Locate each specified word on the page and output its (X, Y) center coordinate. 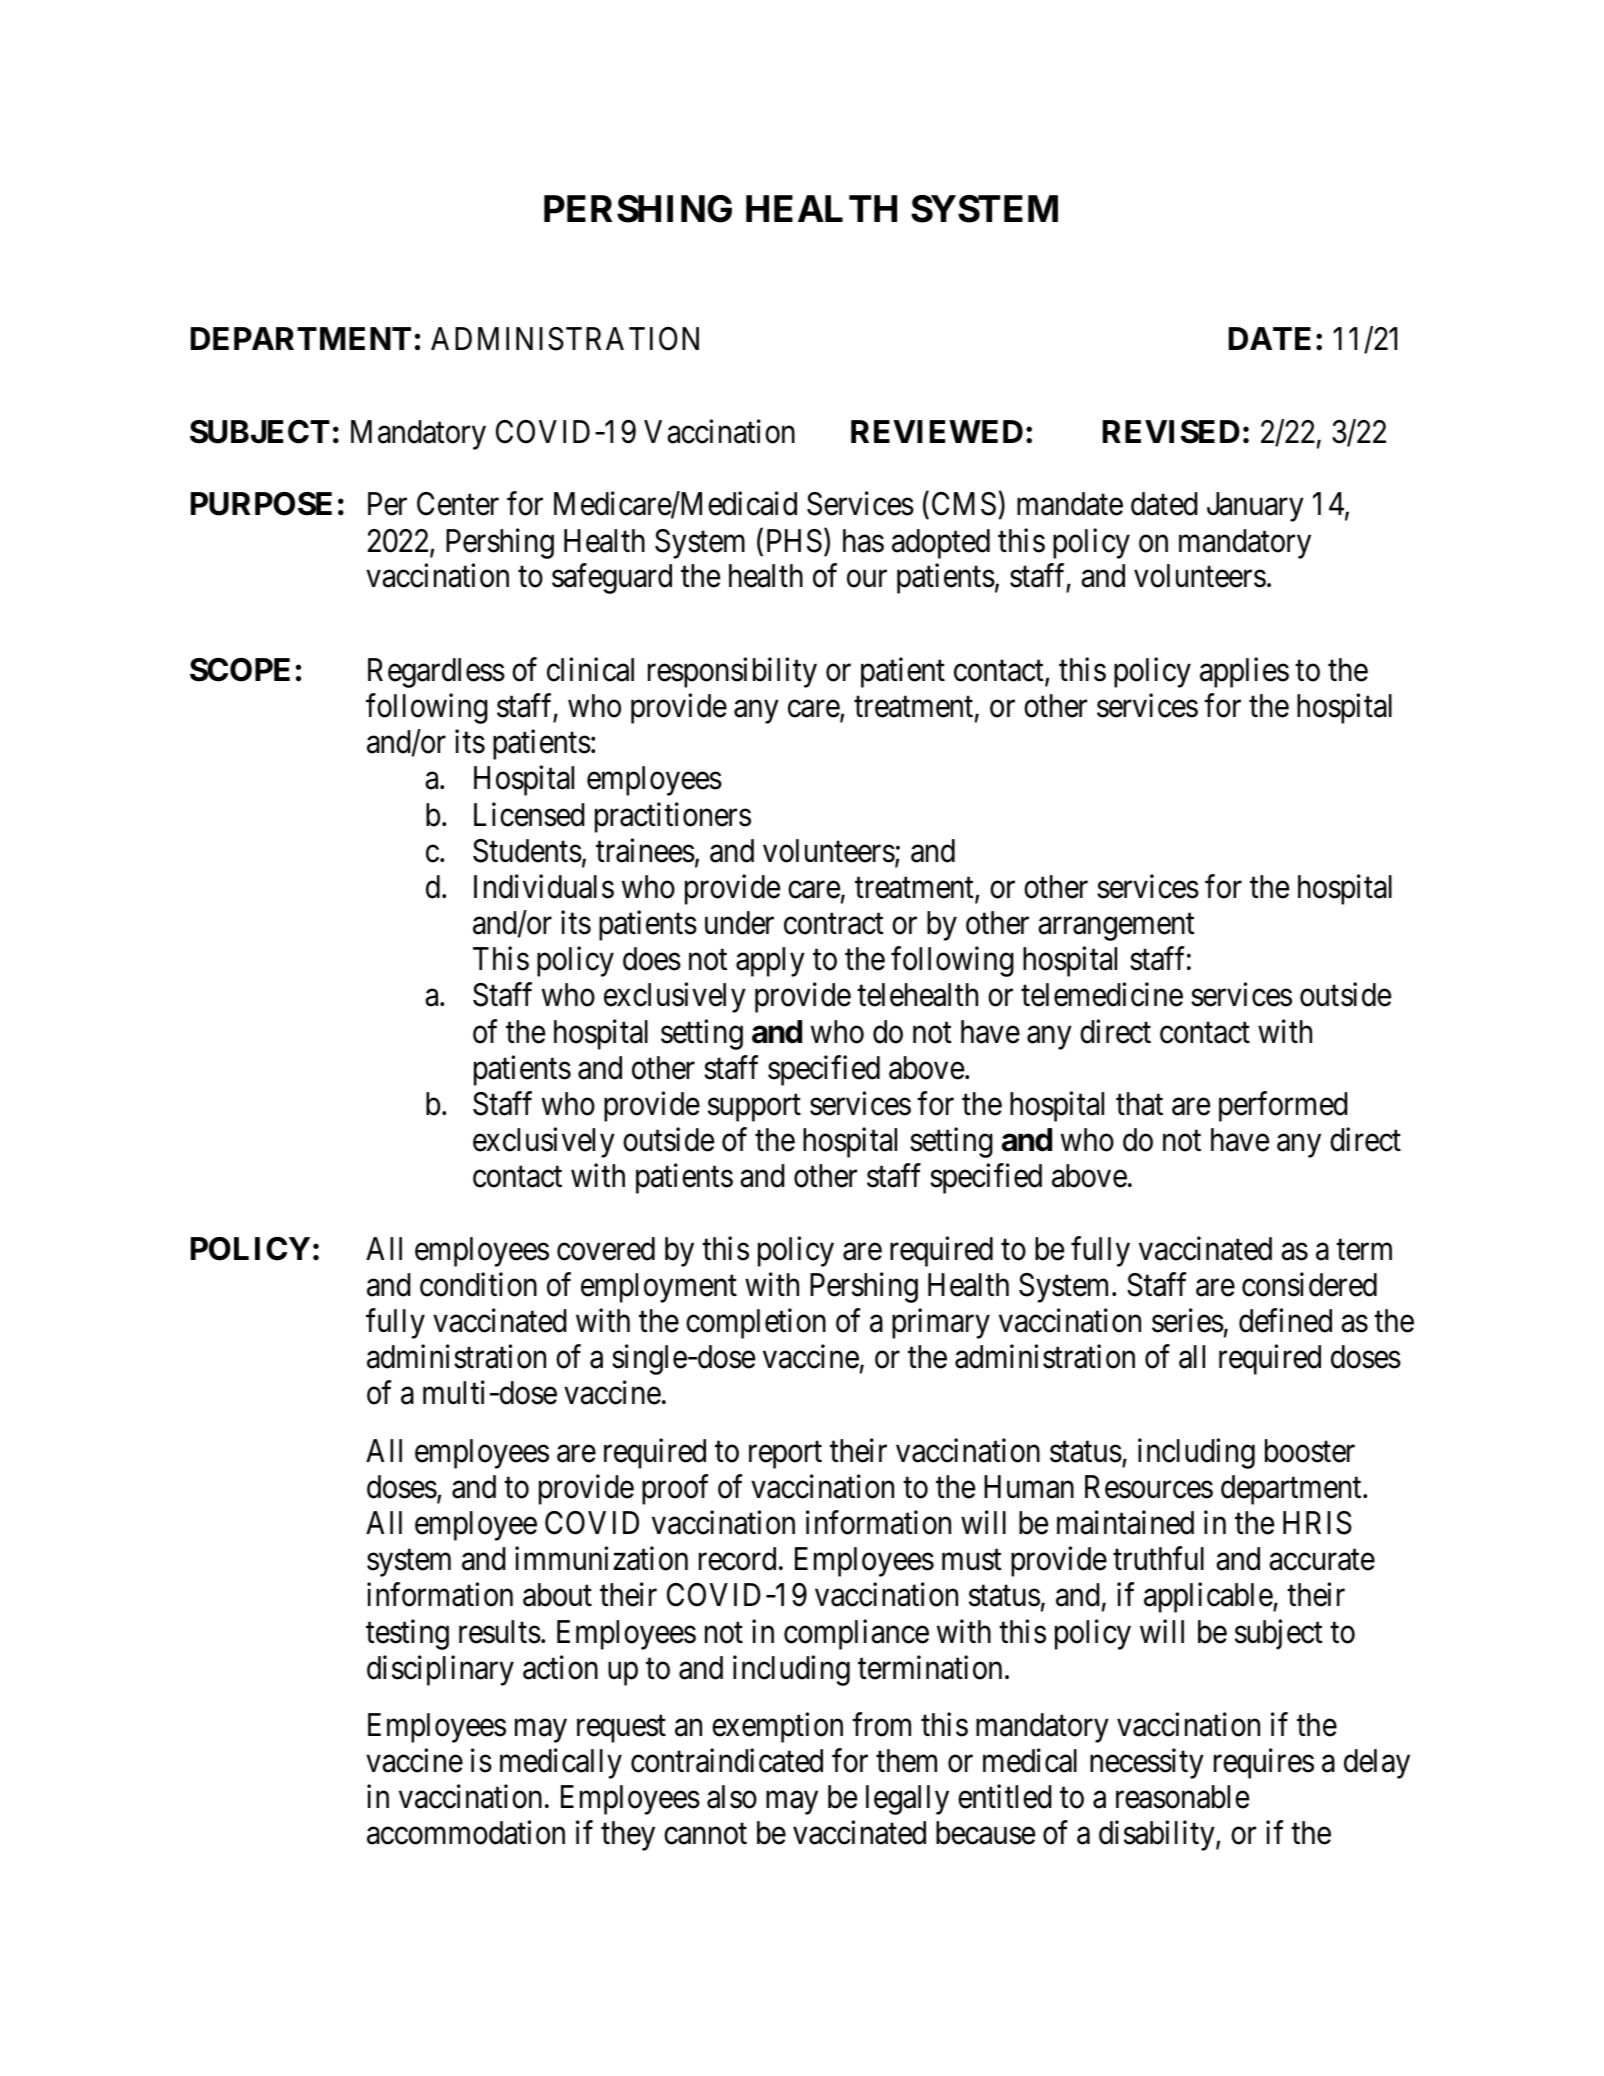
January (1255, 507)
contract (834, 924)
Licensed (529, 814)
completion (756, 1324)
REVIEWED (937, 431)
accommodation (466, 1833)
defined (1285, 1321)
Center (458, 504)
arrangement (1116, 927)
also (732, 1797)
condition (478, 1284)
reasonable (1182, 1797)
